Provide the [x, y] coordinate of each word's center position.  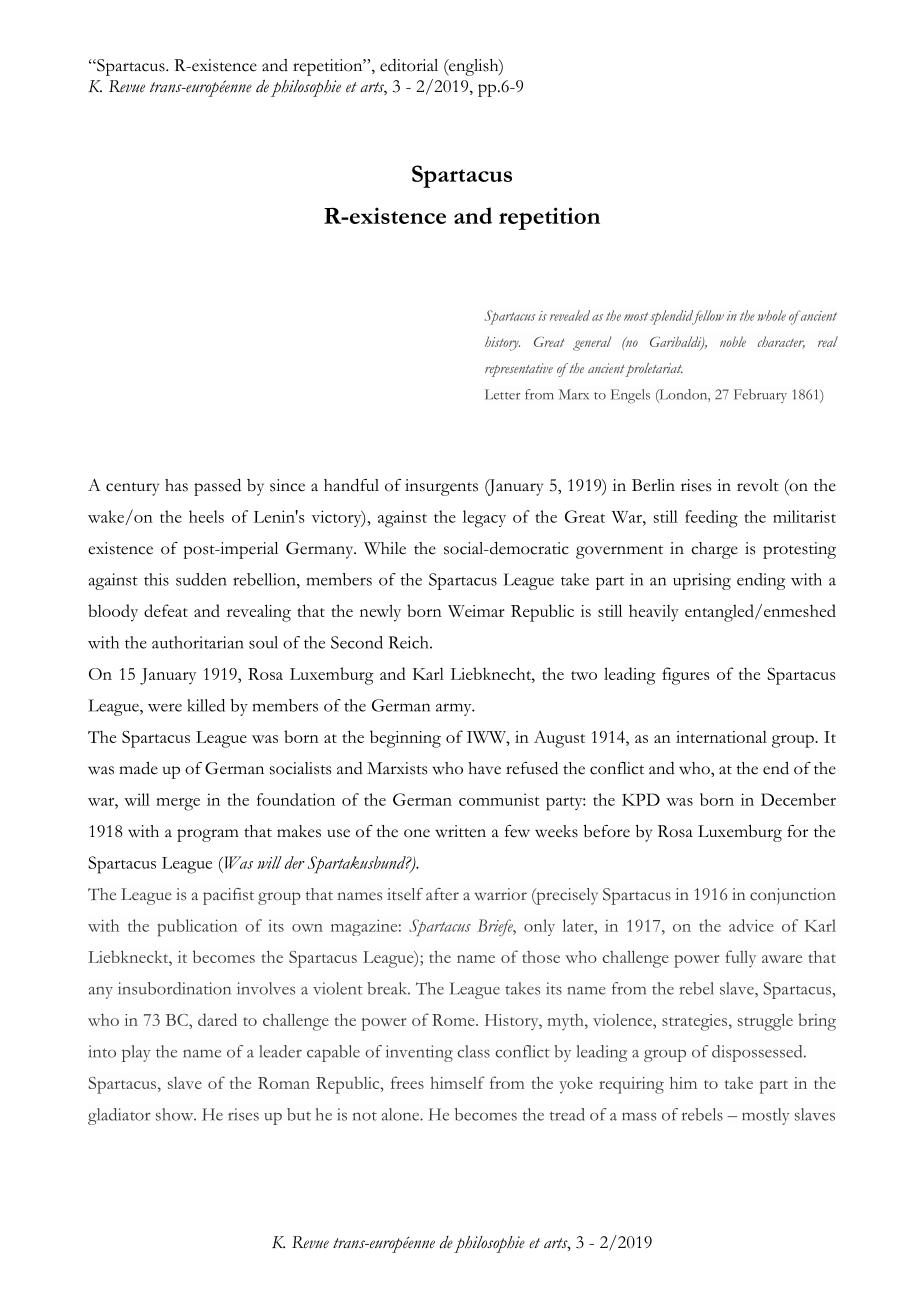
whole [771, 315]
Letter [503, 394]
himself [457, 1082]
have [484, 768]
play [136, 1053]
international [721, 736]
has [176, 485]
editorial [409, 65]
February [760, 396]
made [138, 768]
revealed [570, 315]
